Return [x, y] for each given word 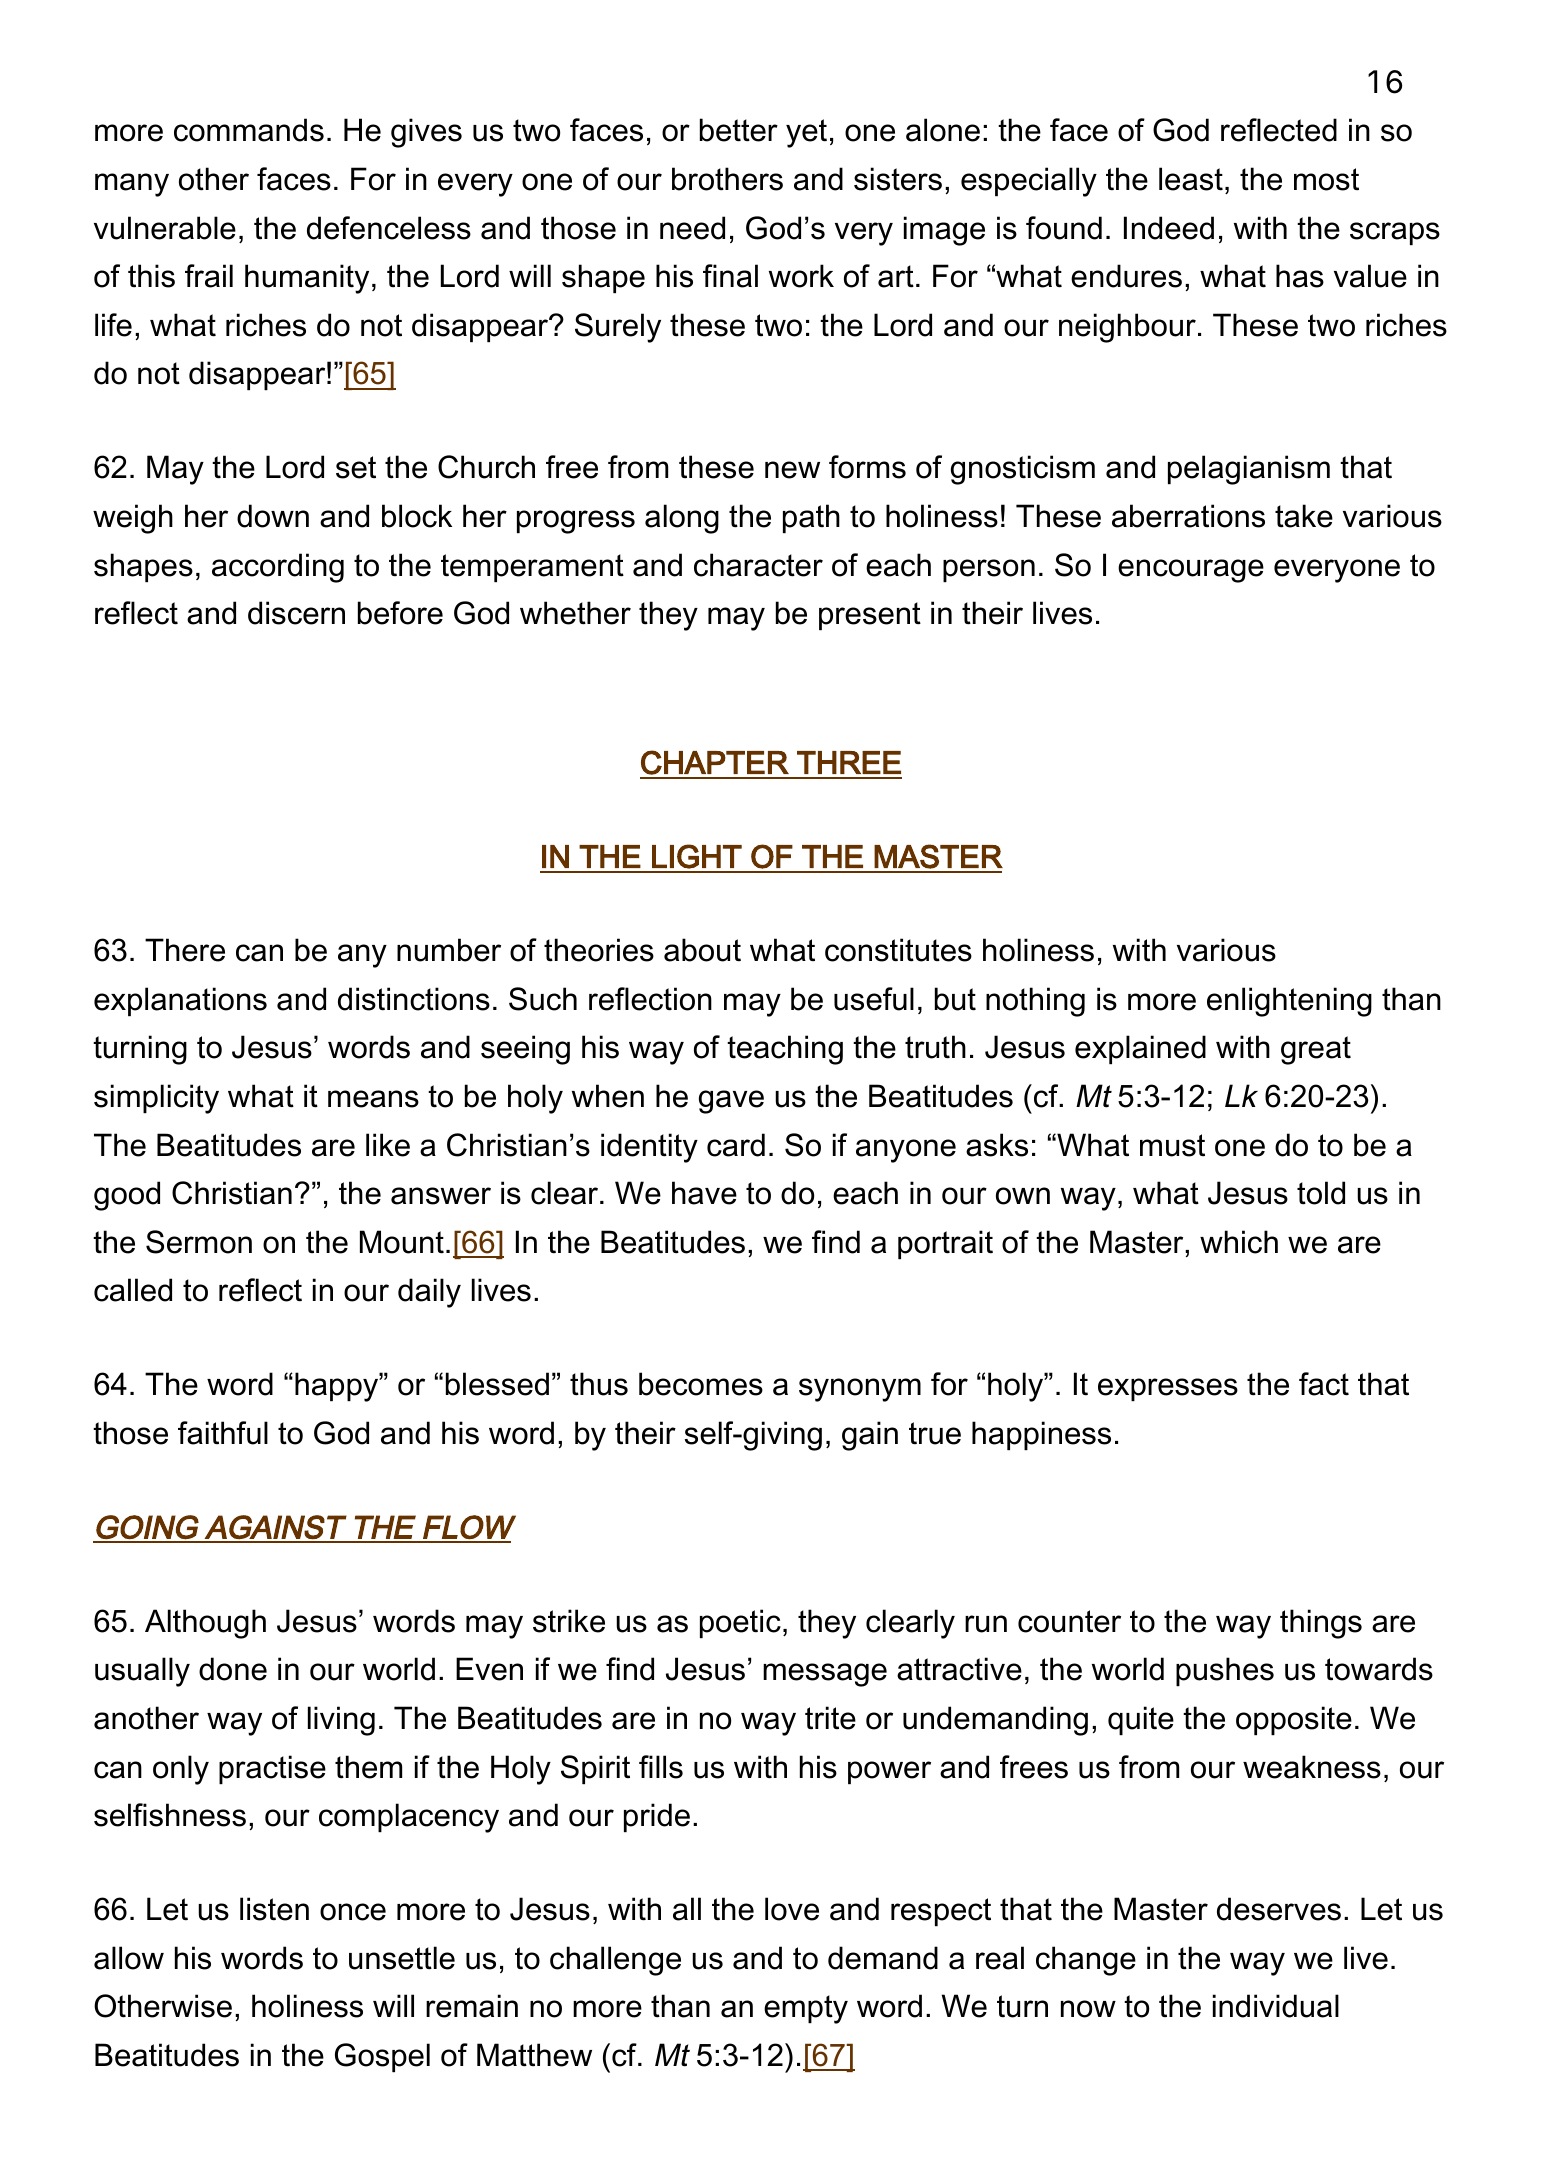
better [739, 130]
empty [806, 2009]
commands [249, 130]
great [1316, 1050]
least [1191, 179]
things [1321, 1624]
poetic [740, 1623]
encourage [1191, 571]
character [758, 565]
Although [205, 1624]
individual [1276, 2006]
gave [731, 1102]
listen [274, 1909]
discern [296, 613]
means [373, 1099]
